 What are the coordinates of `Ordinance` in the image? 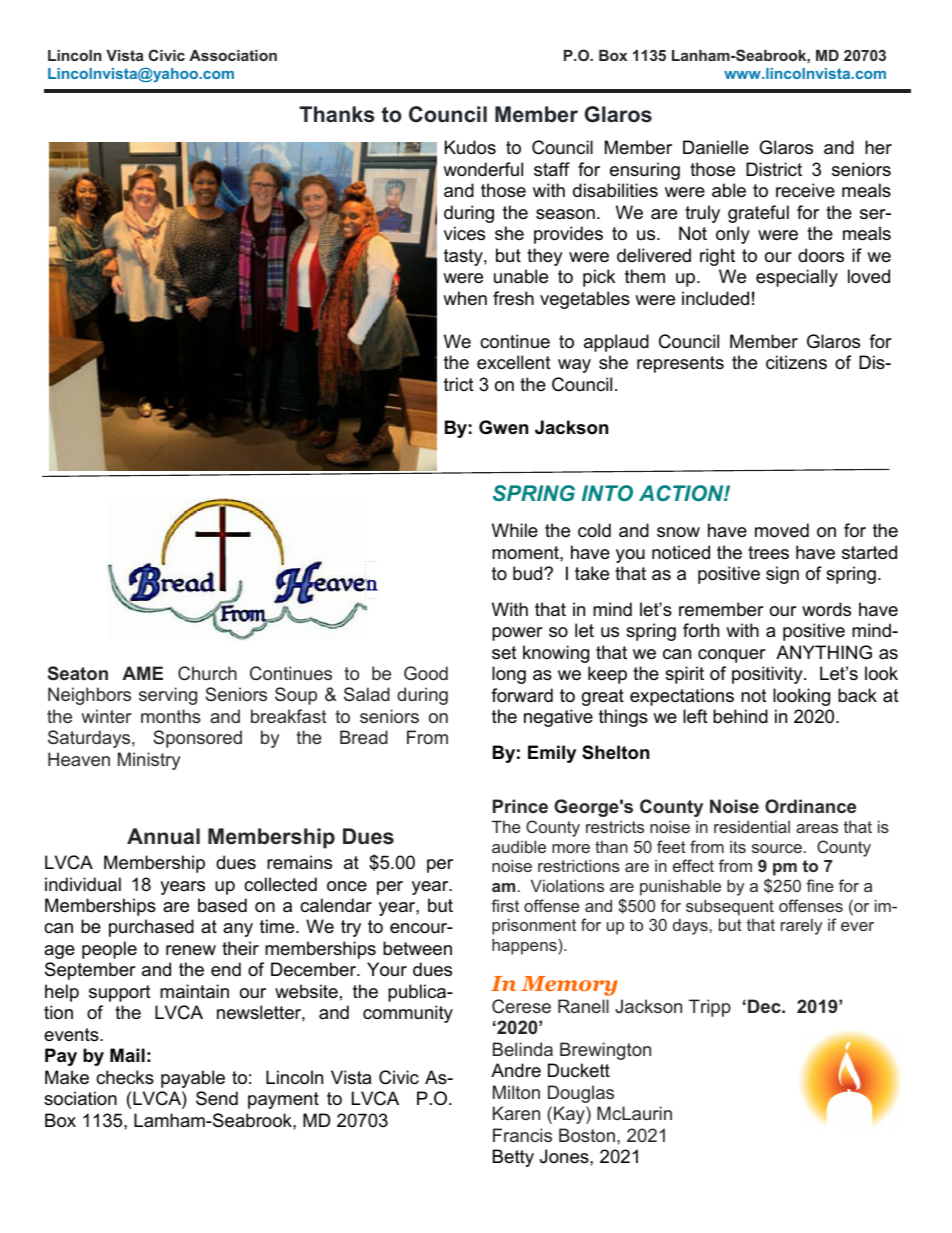 It's located at (810, 806).
